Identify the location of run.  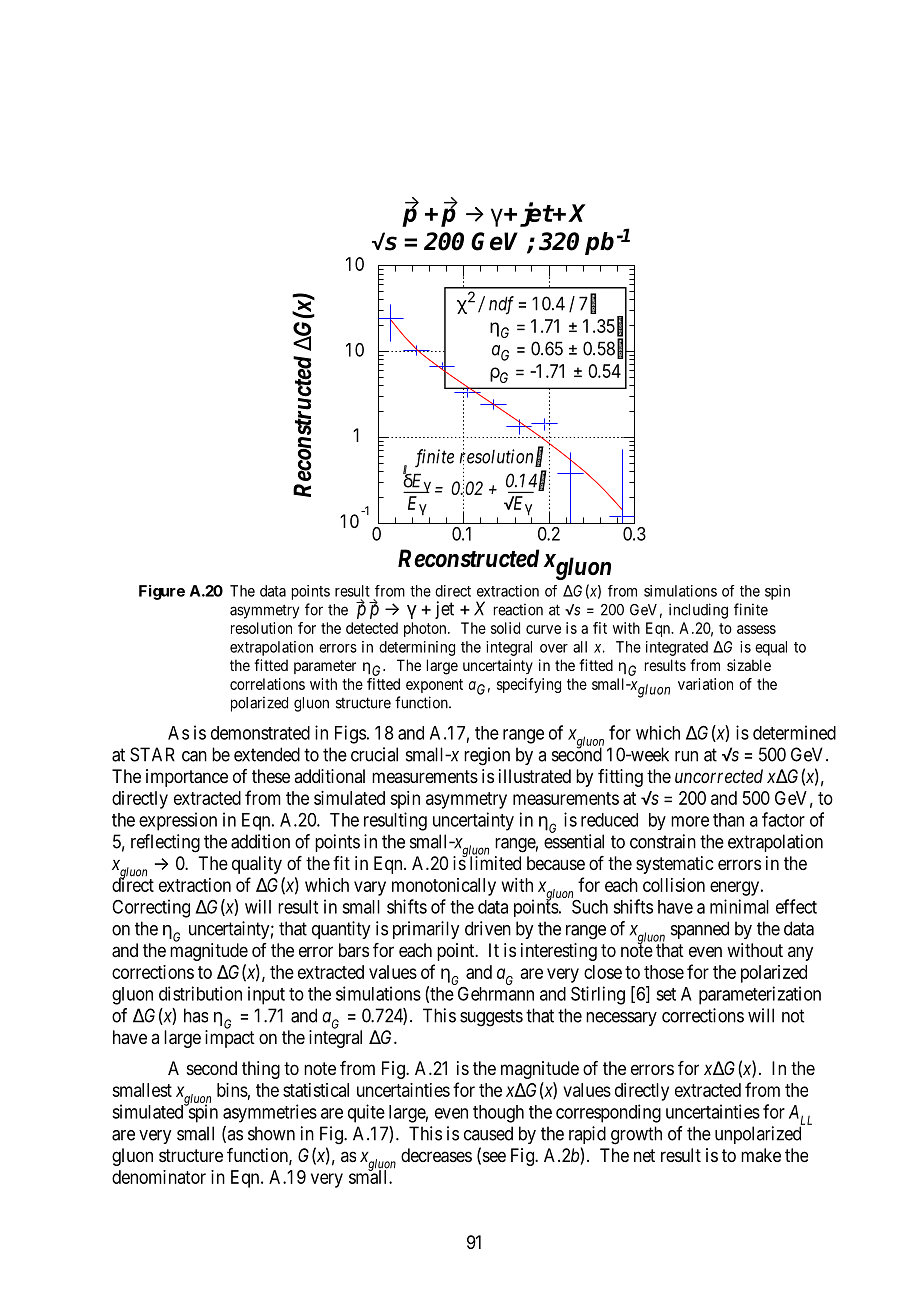
(686, 756).
